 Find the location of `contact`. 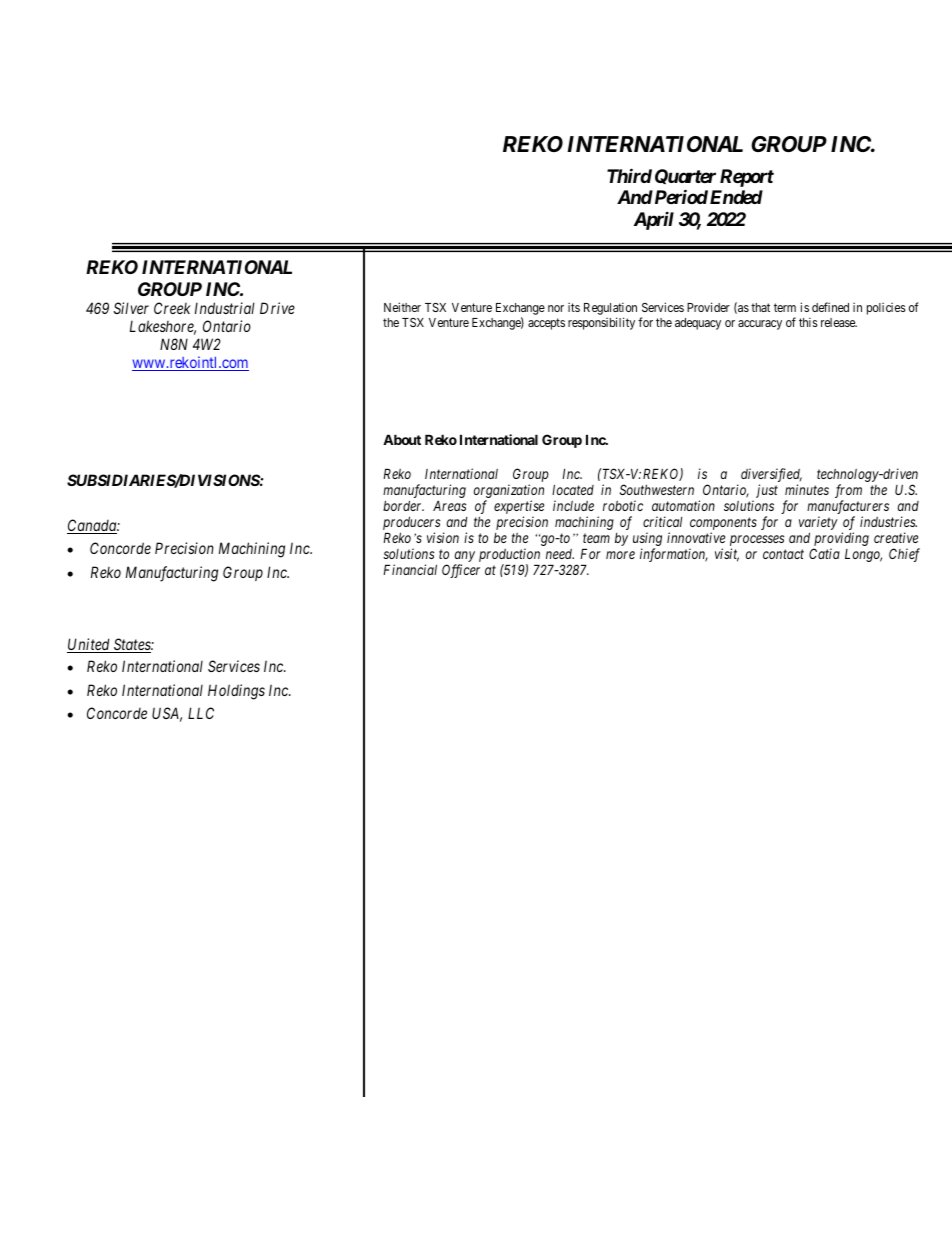

contact is located at coordinates (783, 554).
